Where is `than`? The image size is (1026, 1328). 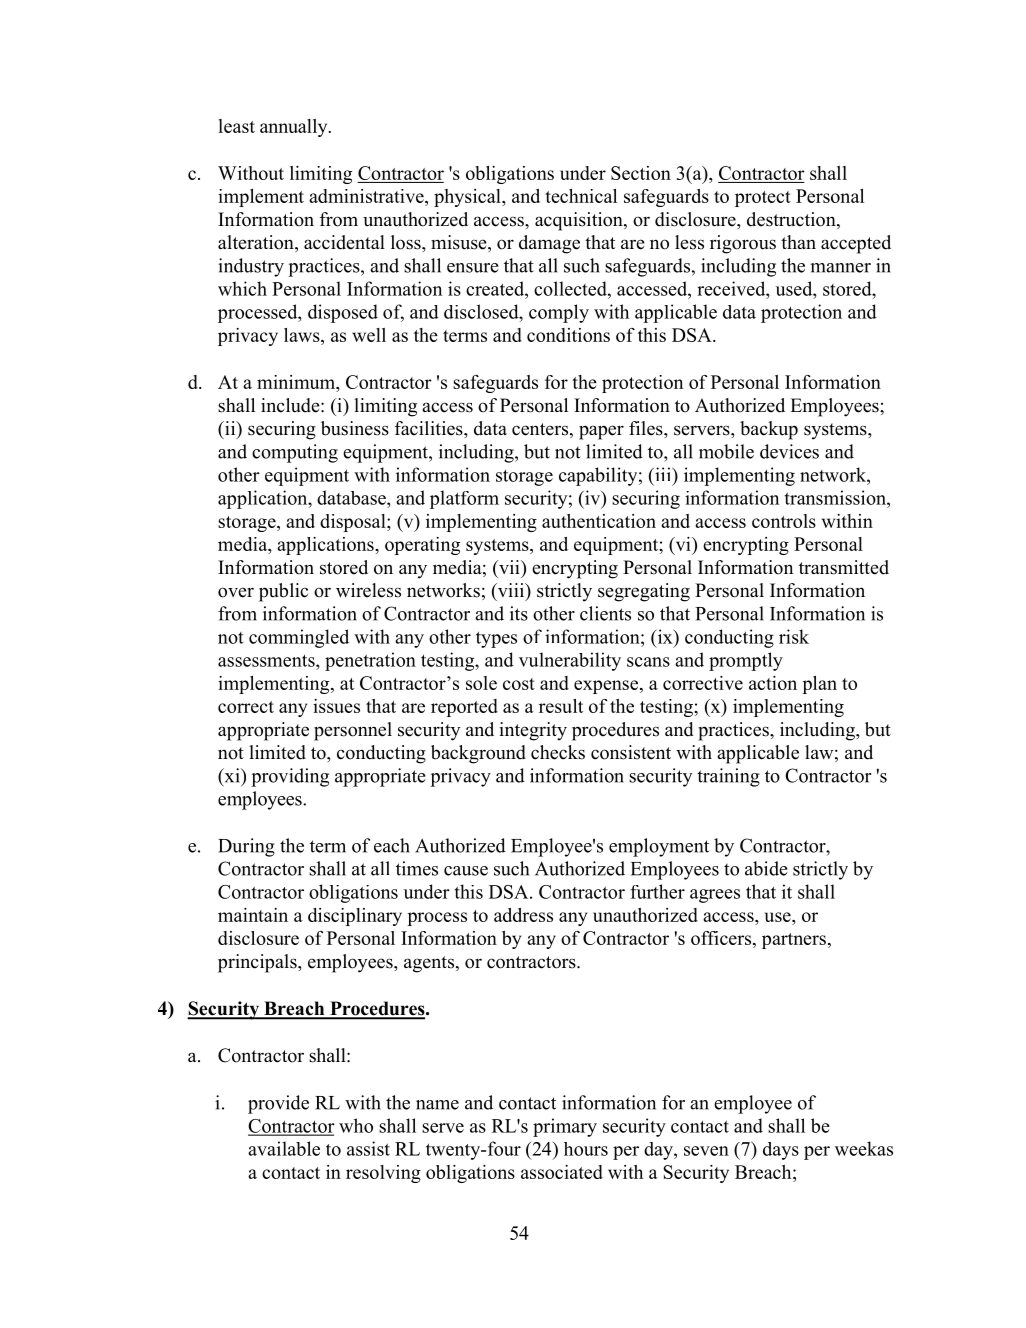
than is located at coordinates (798, 242).
